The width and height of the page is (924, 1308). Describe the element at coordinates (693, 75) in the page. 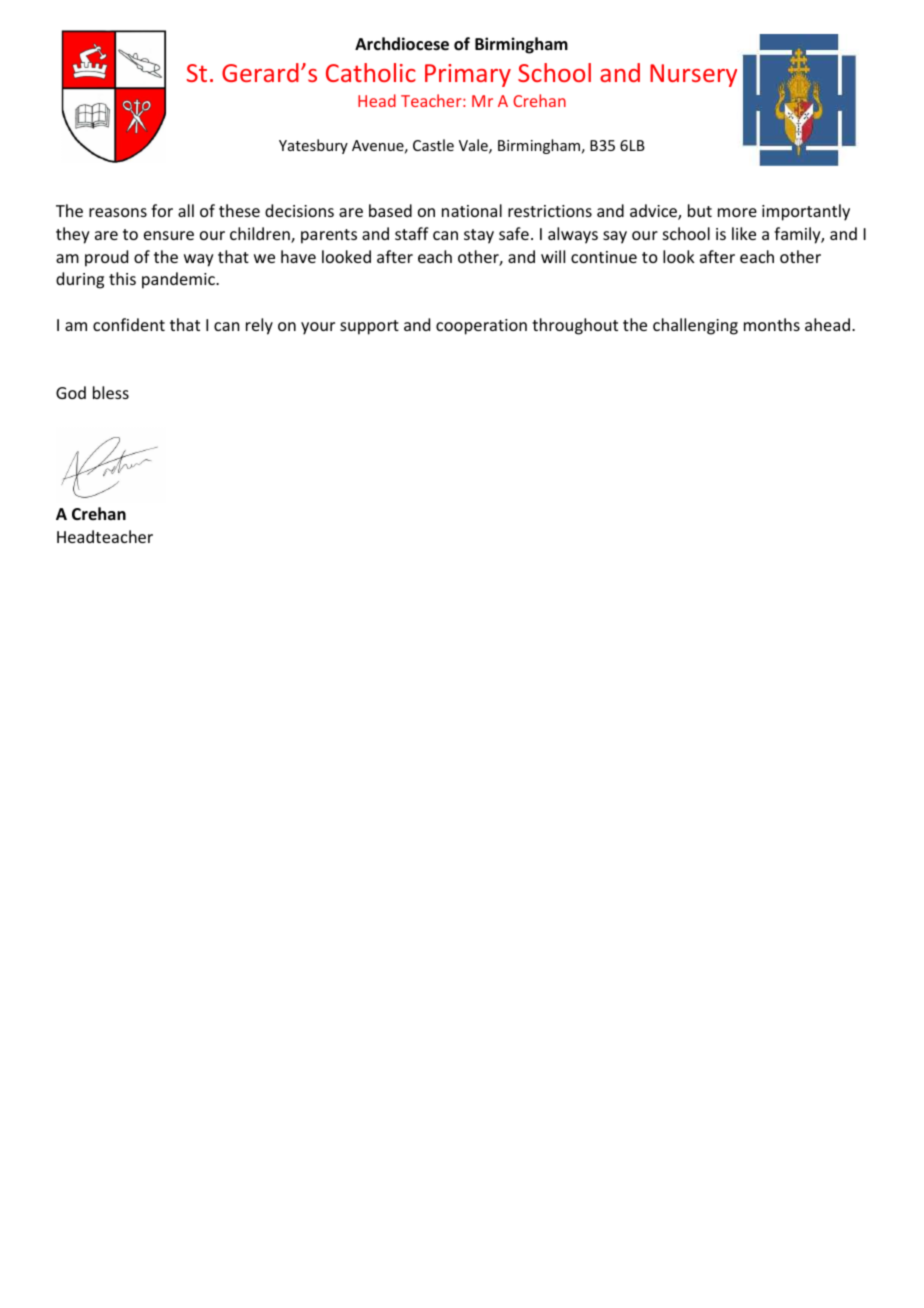

I see `Nursery` at that location.
